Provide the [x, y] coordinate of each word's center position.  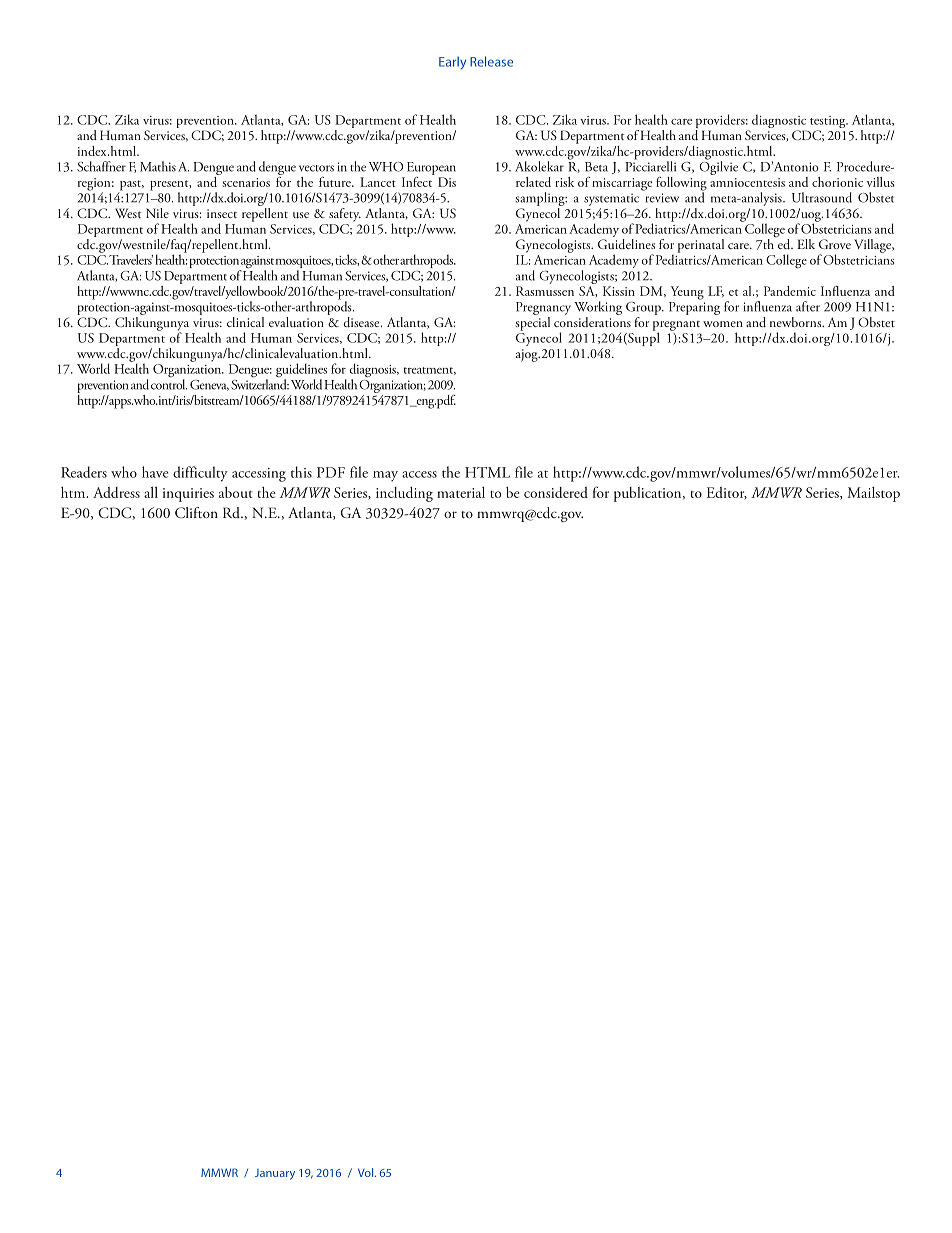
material [461, 492]
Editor [727, 493]
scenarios [246, 182]
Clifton [196, 513]
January [275, 1174]
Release [491, 61]
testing [829, 123]
